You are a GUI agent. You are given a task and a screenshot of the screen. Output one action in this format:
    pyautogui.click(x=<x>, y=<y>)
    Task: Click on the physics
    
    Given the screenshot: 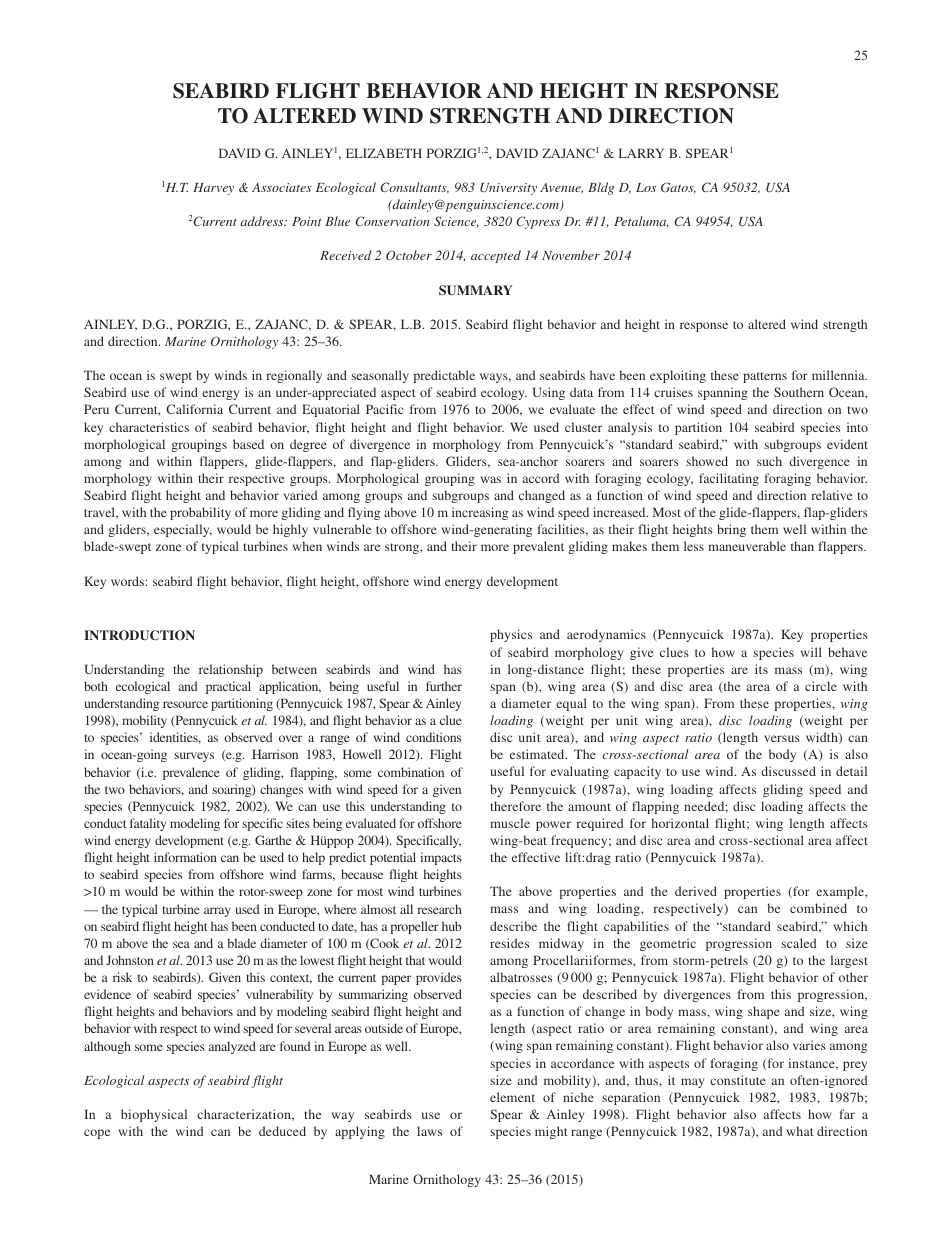 What is the action you would take?
    pyautogui.click(x=511, y=635)
